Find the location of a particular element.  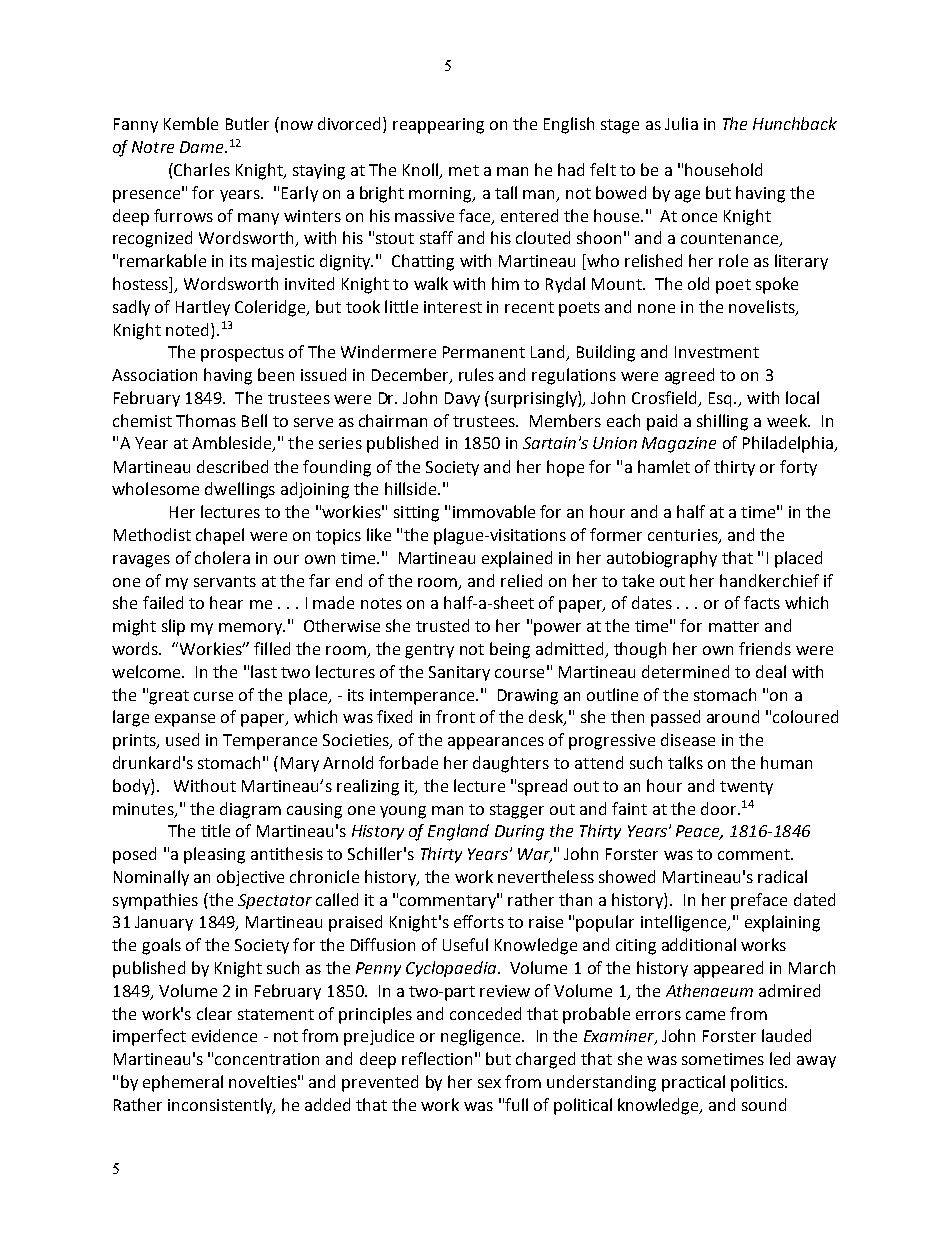

sex is located at coordinates (489, 1083).
